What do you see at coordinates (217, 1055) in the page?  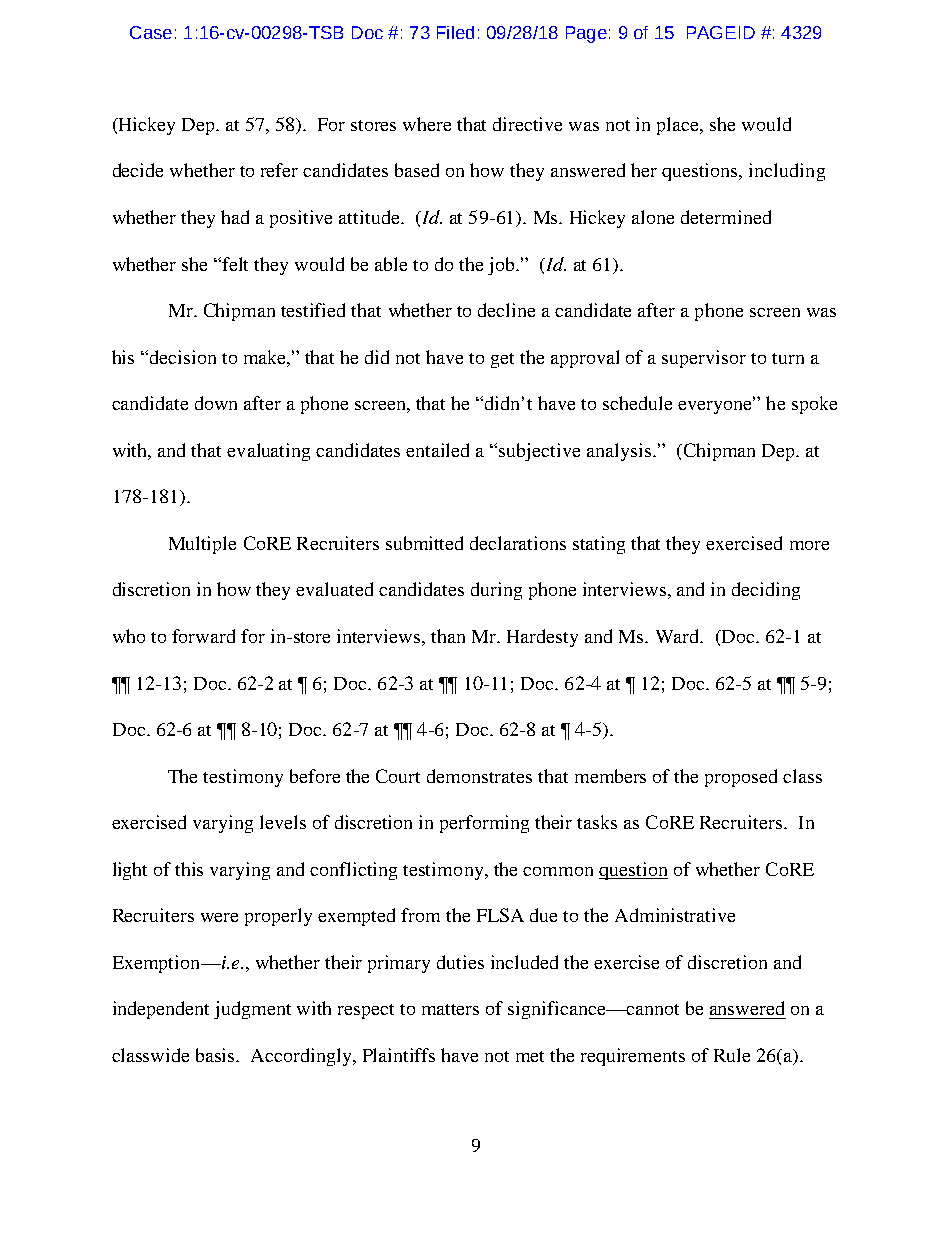 I see `basis` at bounding box center [217, 1055].
